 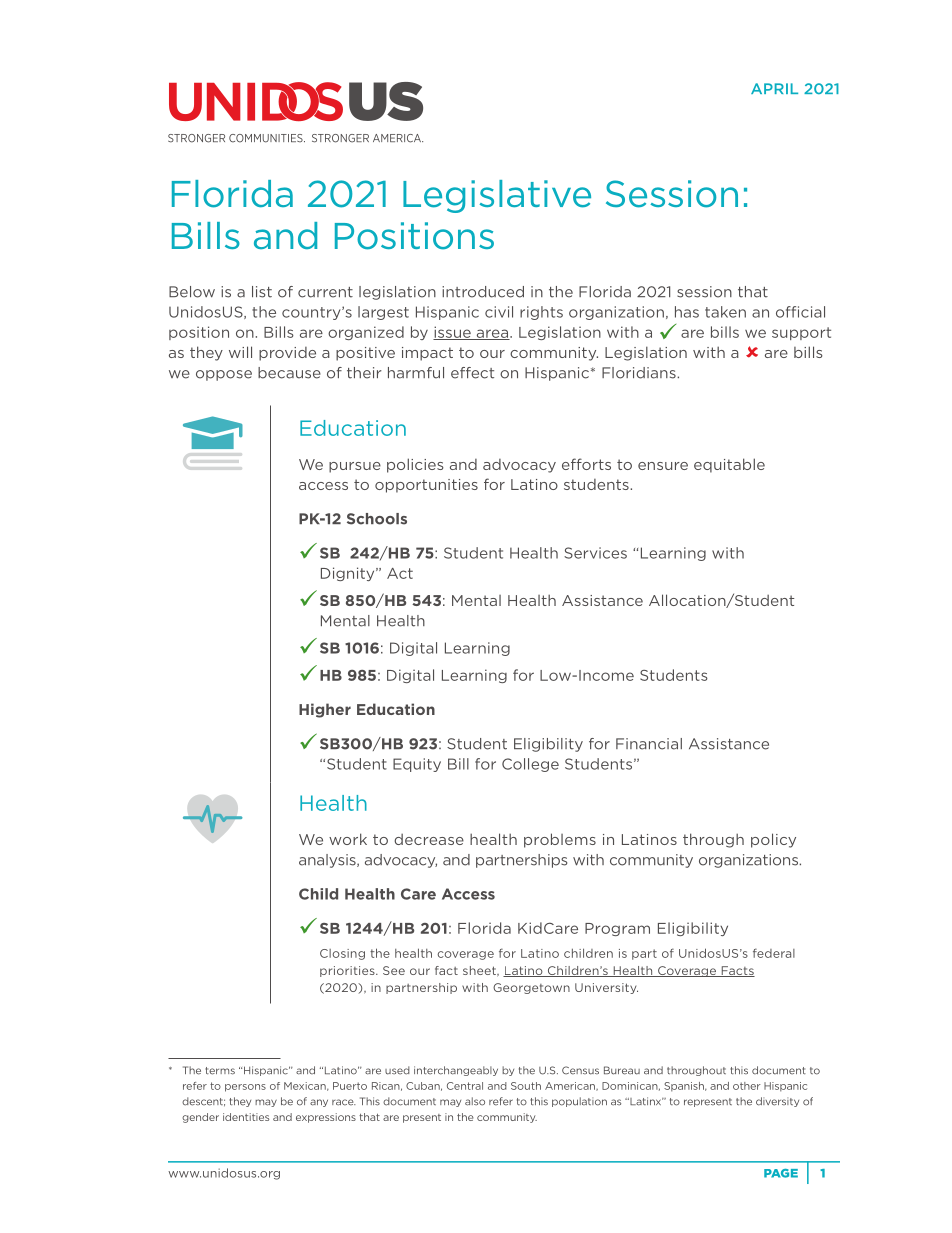 I want to click on APRIL, so click(x=774, y=88).
